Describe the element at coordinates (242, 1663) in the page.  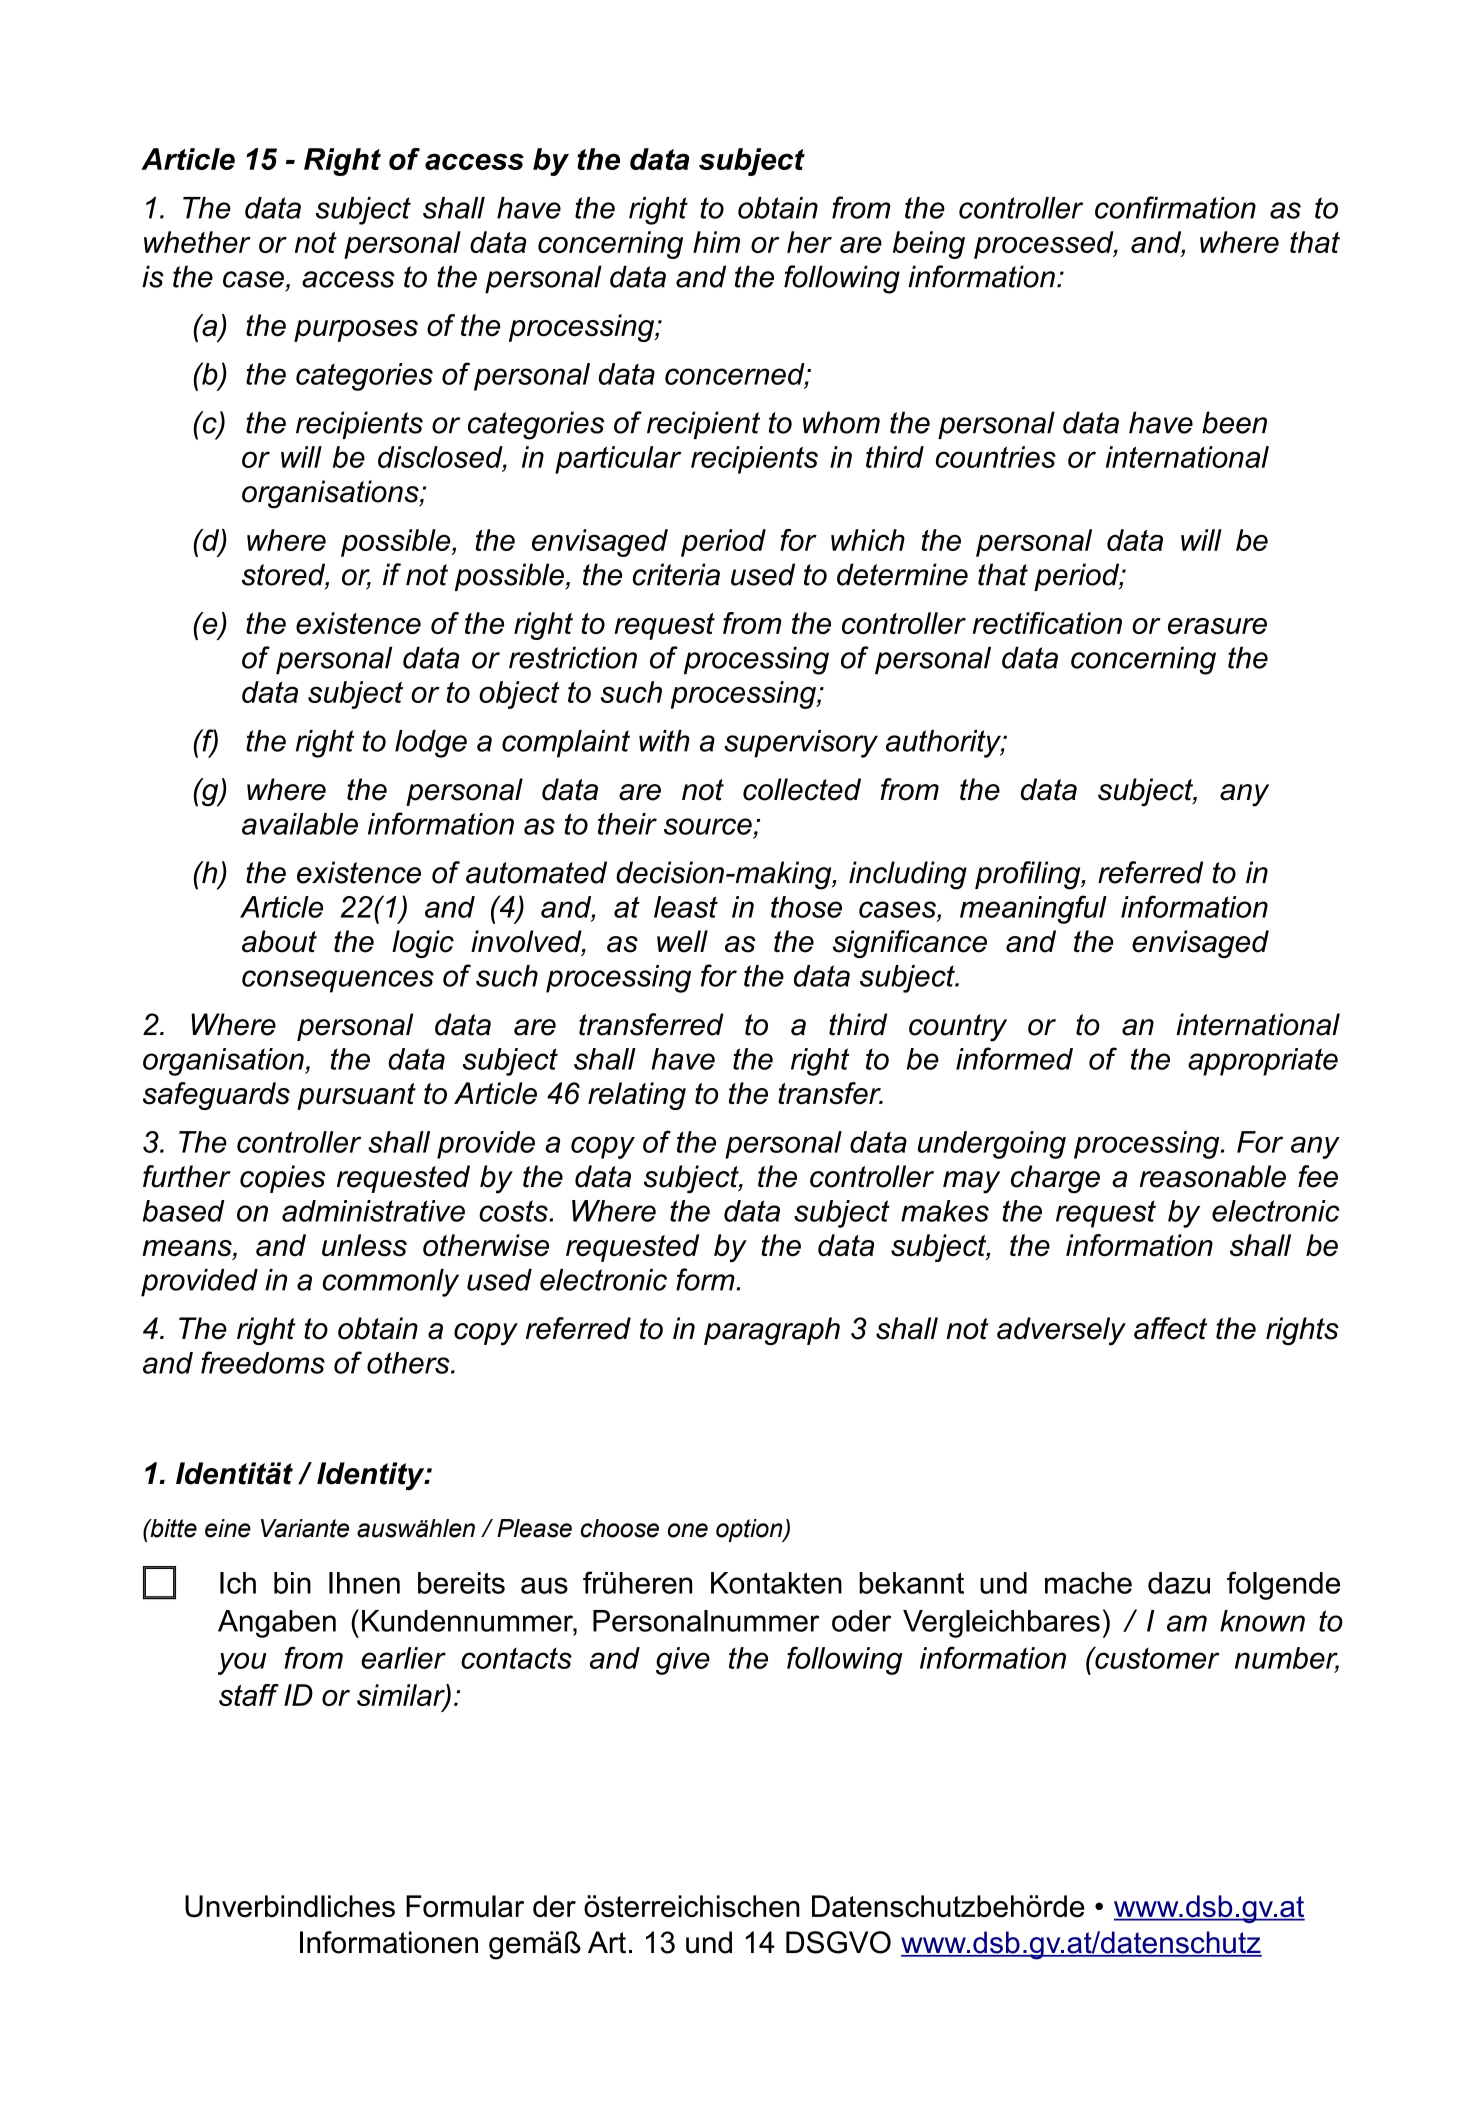
I see `you` at that location.
